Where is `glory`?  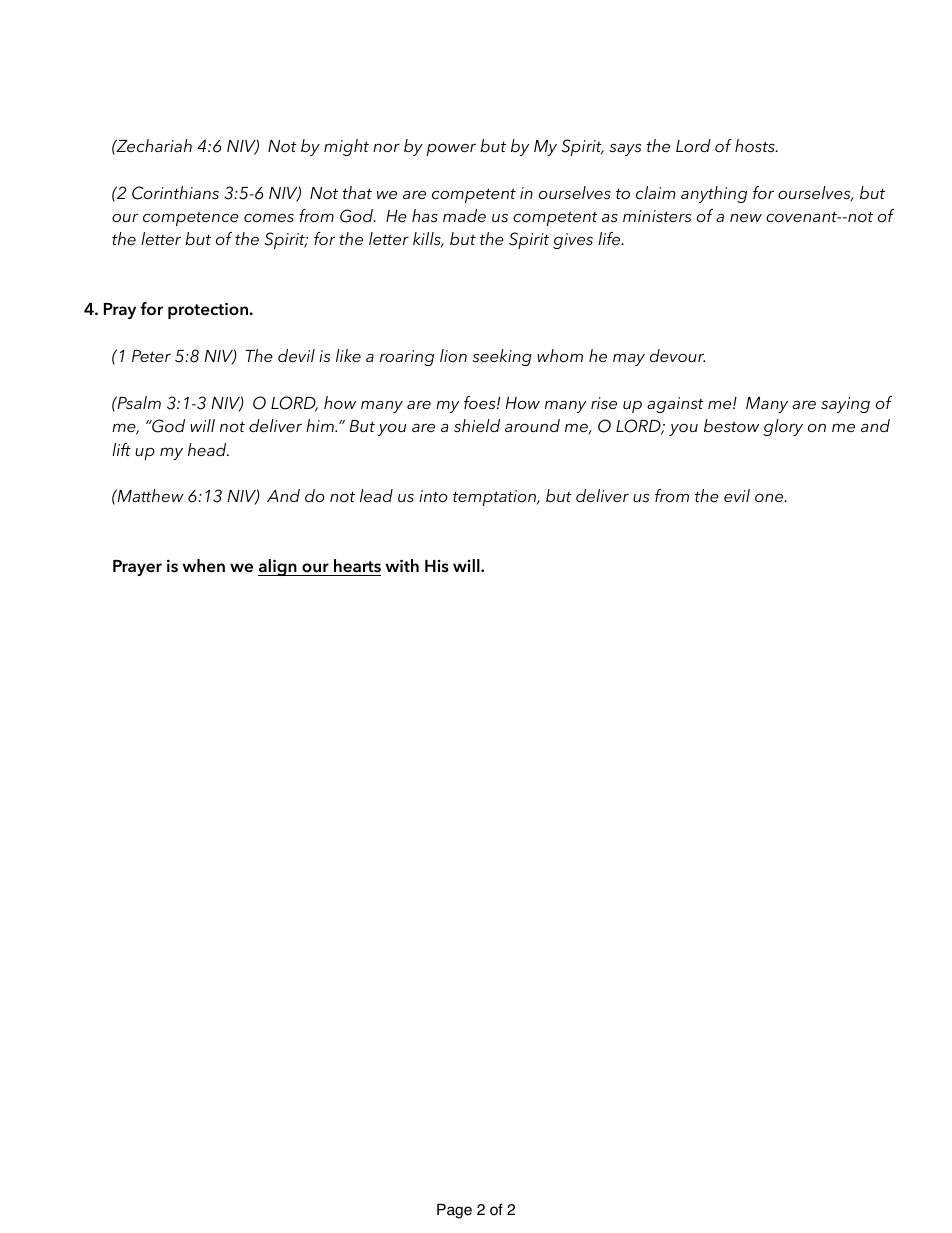
glory is located at coordinates (783, 427).
